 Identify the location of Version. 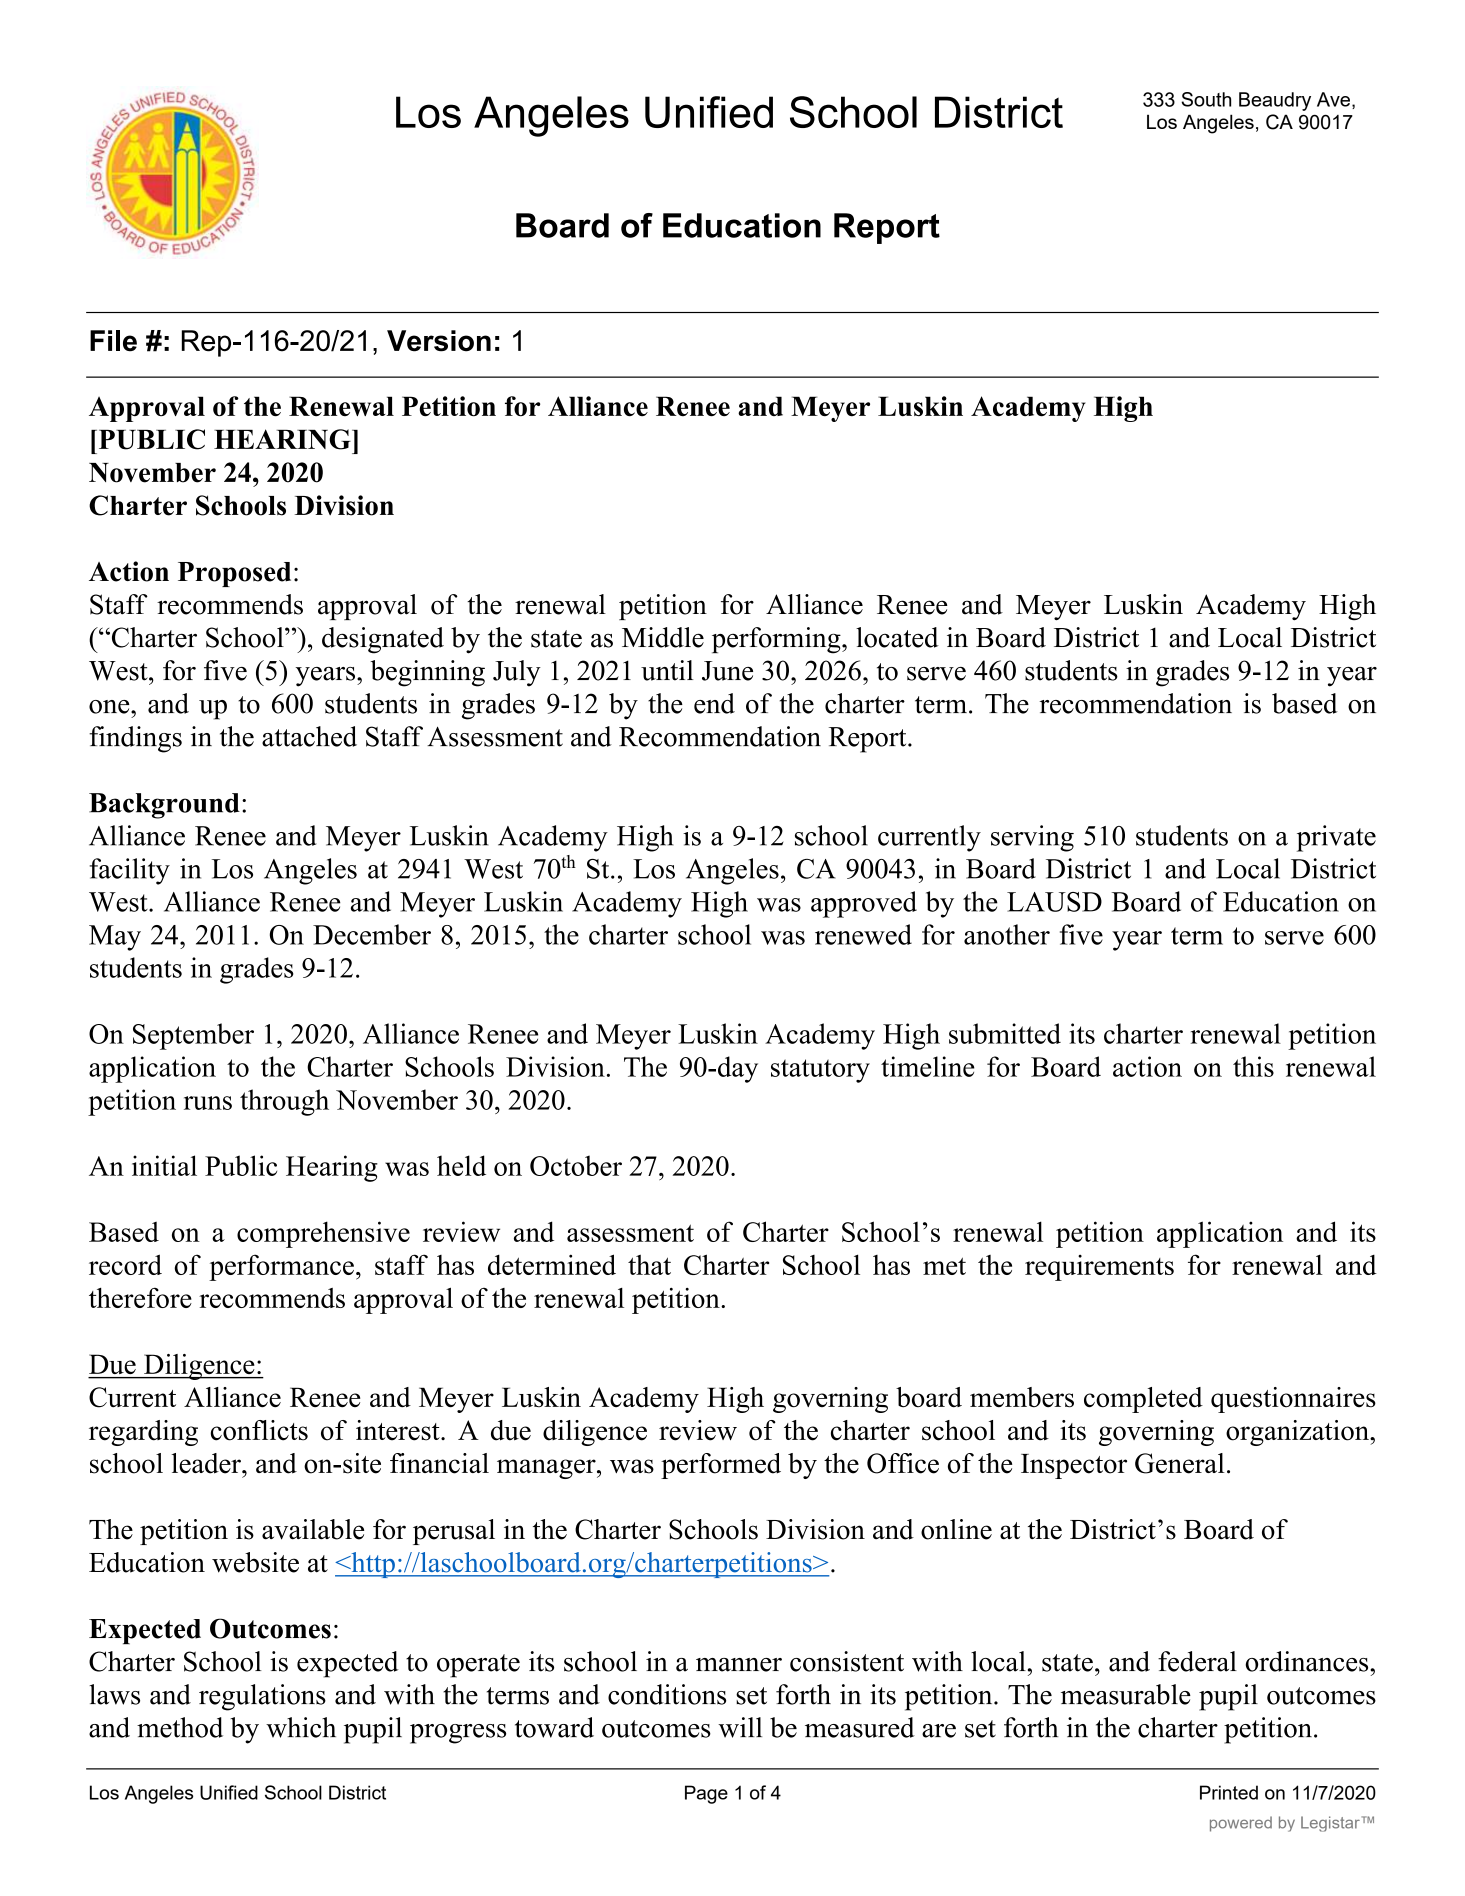
(439, 341).
